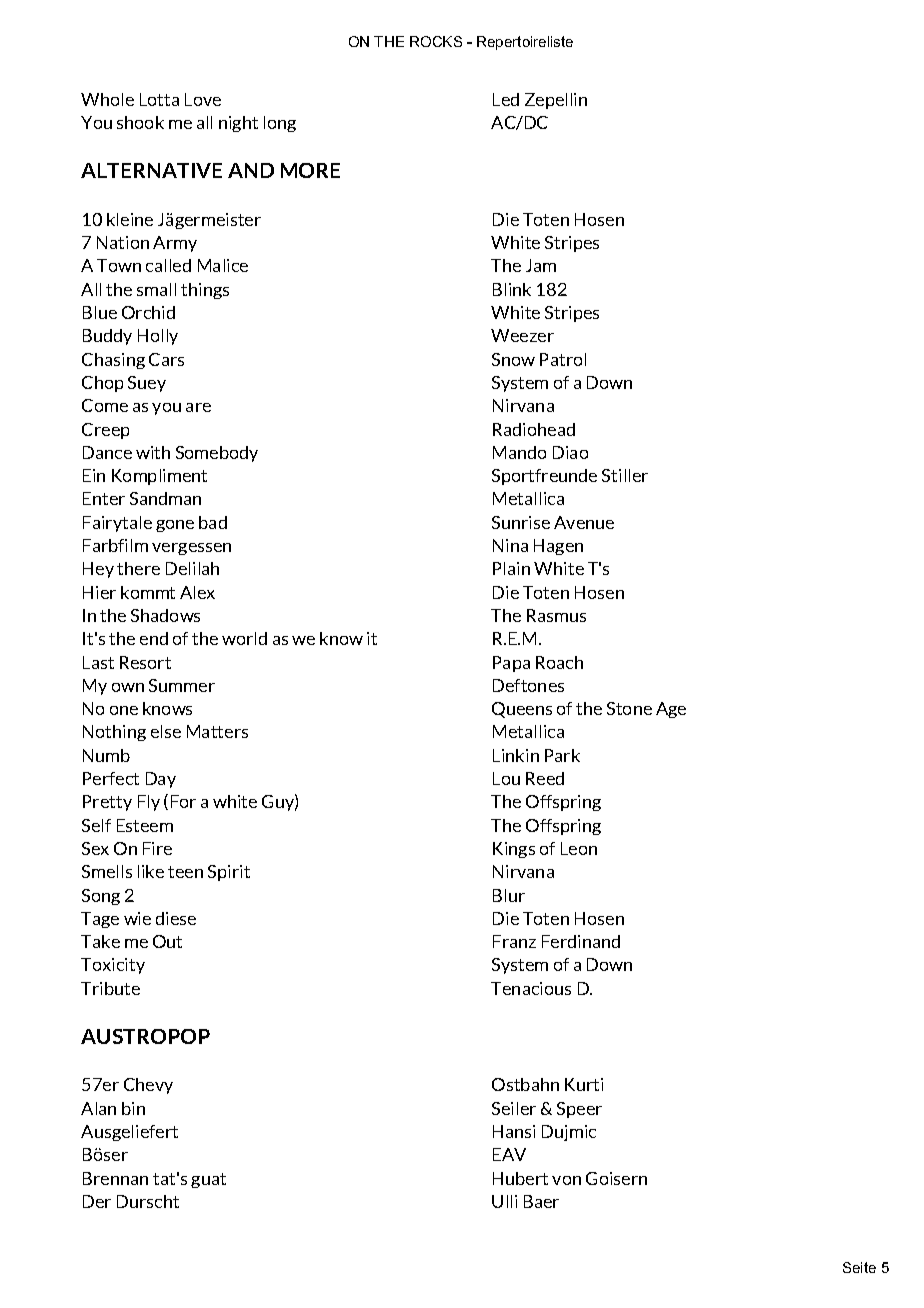  What do you see at coordinates (205, 291) in the document?
I see `things` at bounding box center [205, 291].
